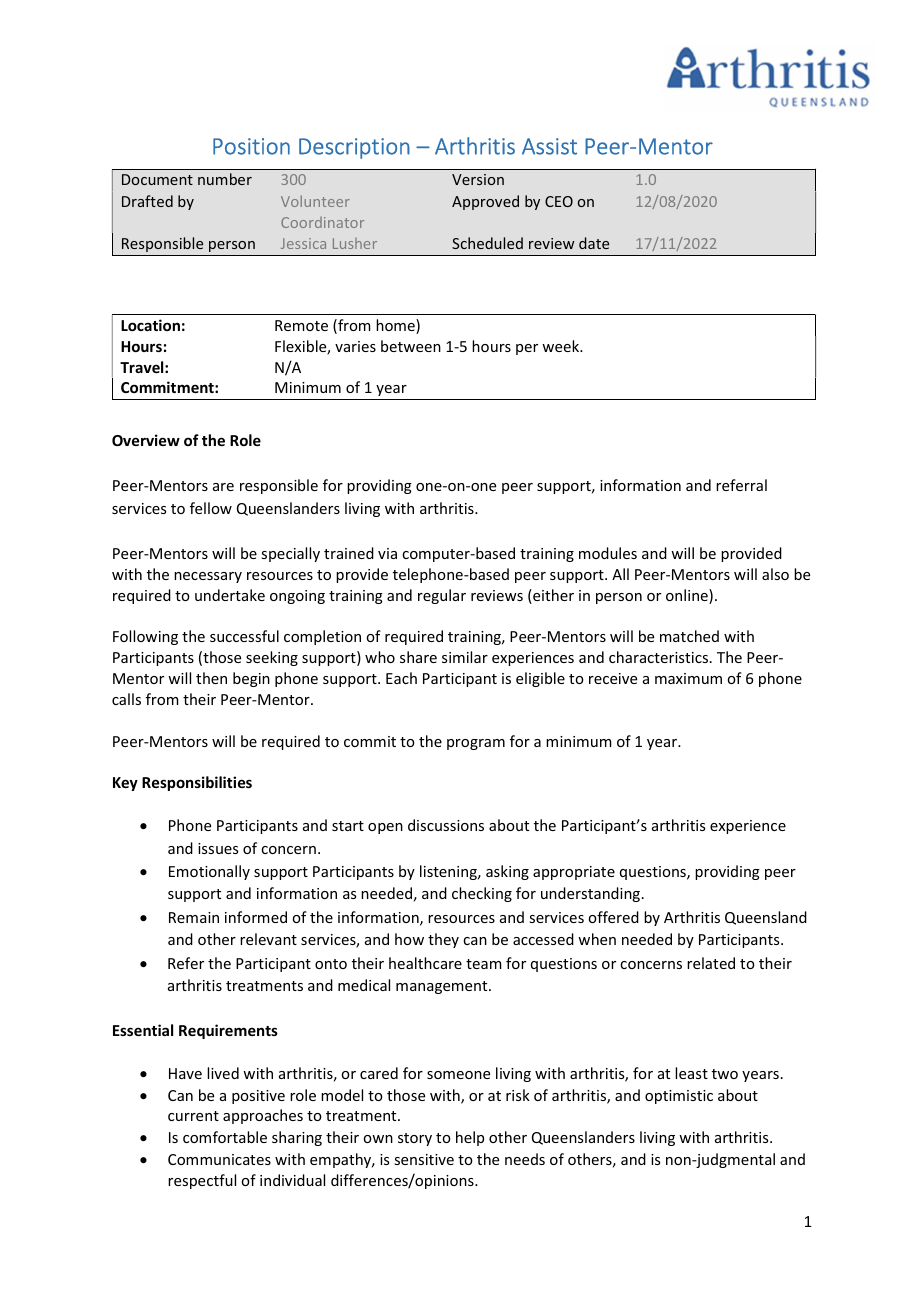 The height and width of the screenshot is (1308, 924). I want to click on understanding, so click(592, 894).
